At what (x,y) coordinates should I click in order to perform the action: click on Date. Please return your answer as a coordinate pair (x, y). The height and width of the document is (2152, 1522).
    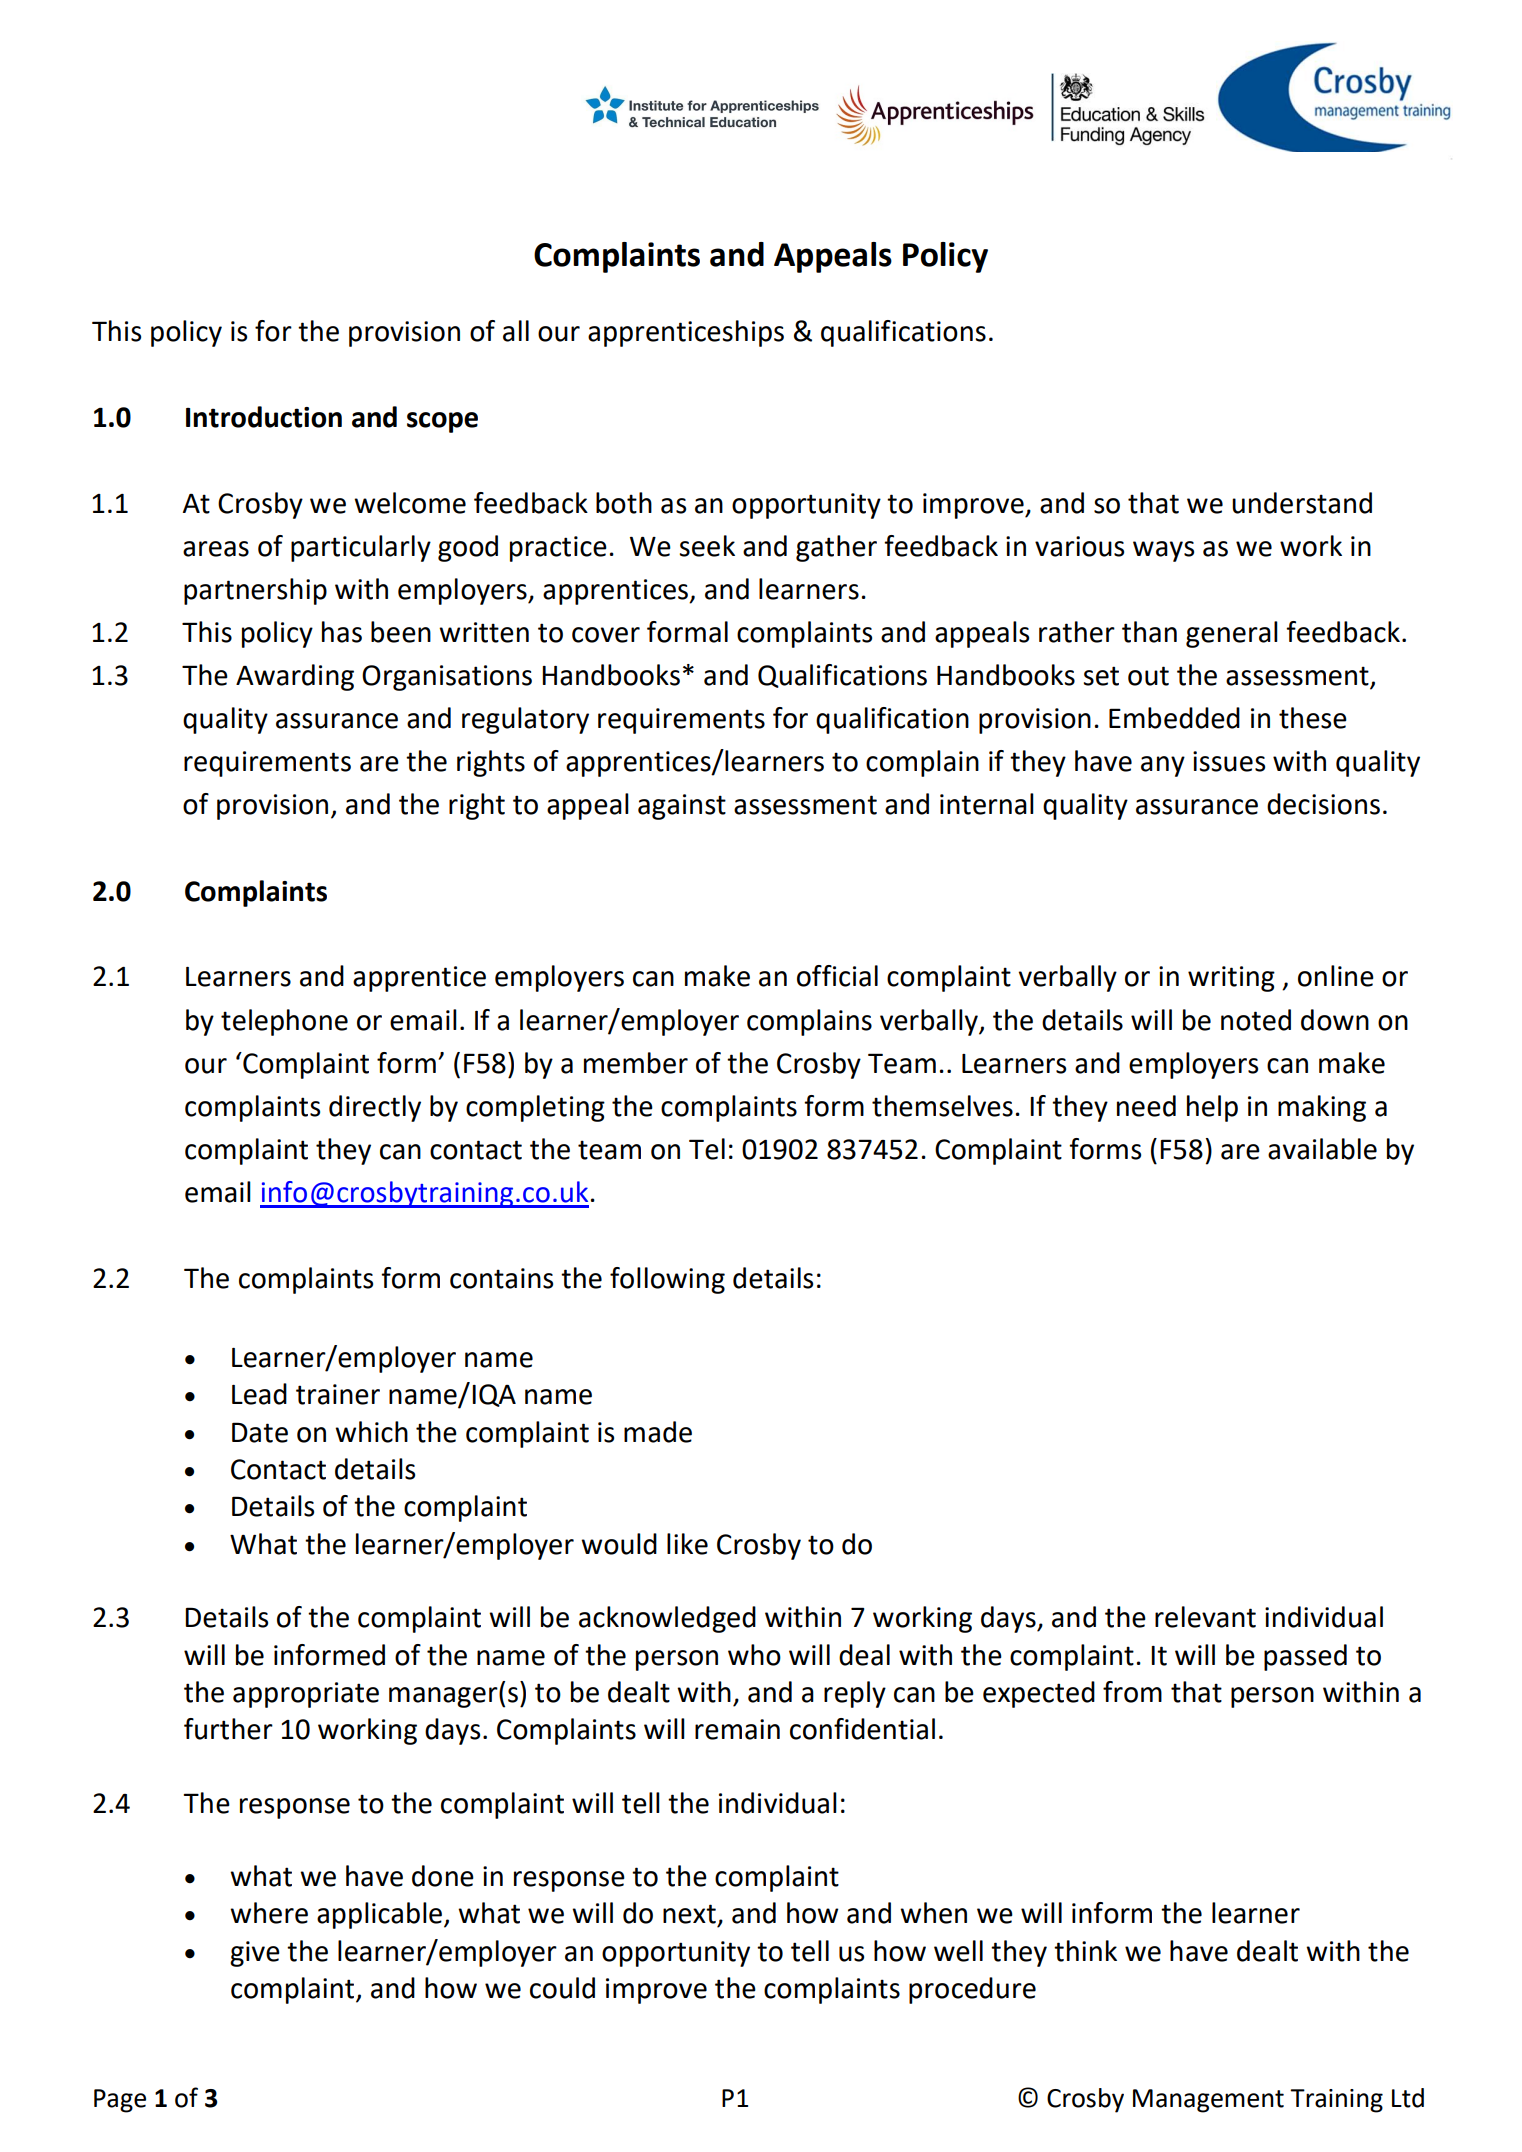
    Looking at the image, I should click on (260, 1432).
